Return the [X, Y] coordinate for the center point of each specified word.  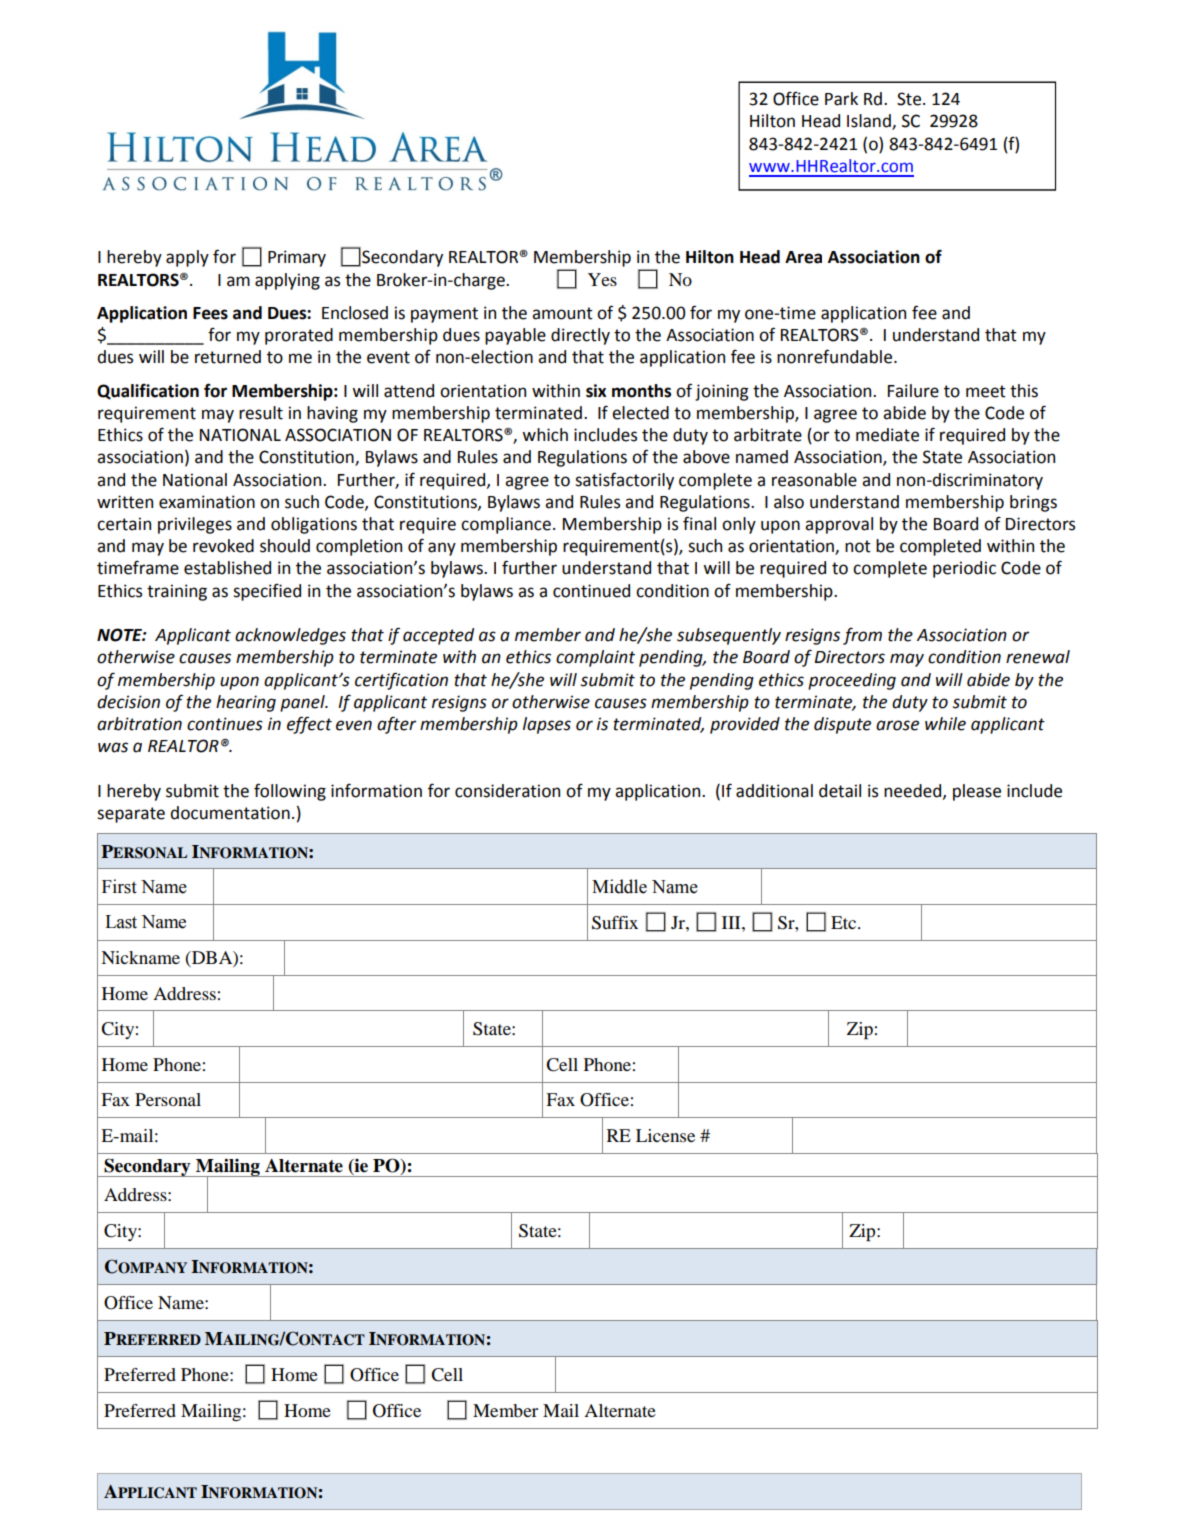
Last [121, 922]
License [665, 1135]
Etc [845, 922]
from [862, 636]
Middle [619, 886]
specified [267, 592]
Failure [913, 391]
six [596, 391]
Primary [297, 258]
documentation [230, 813]
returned [228, 357]
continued [591, 591]
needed [912, 791]
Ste [909, 99]
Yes [602, 279]
